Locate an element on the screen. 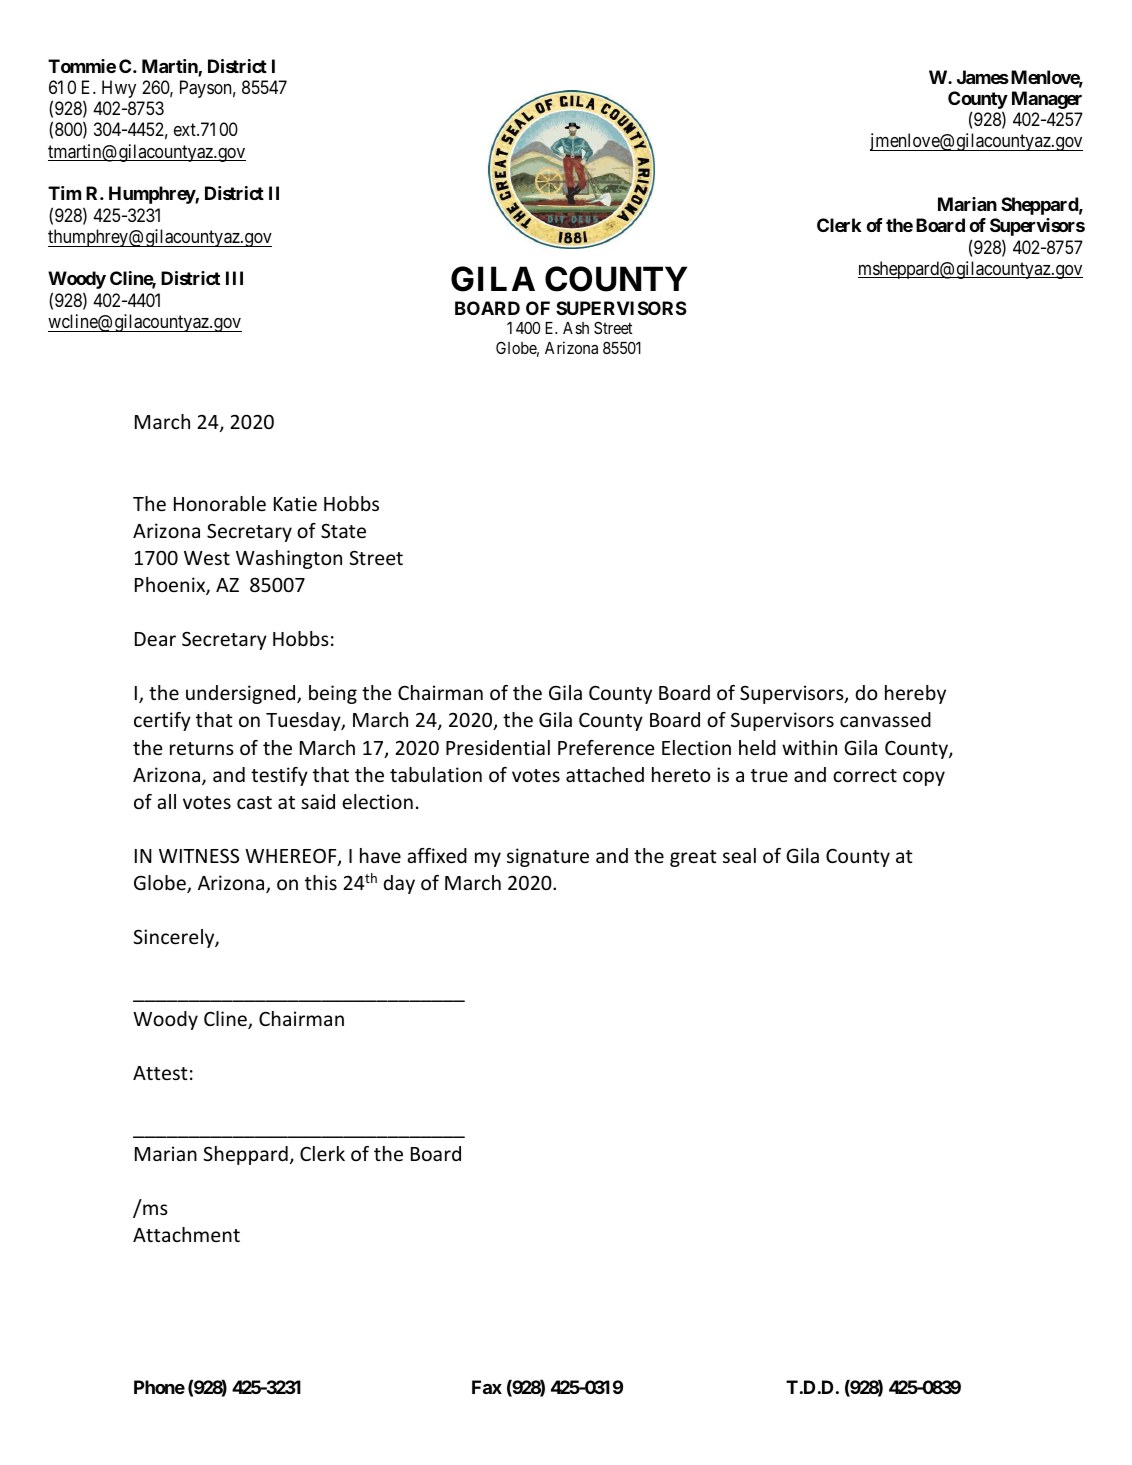 The height and width of the screenshot is (1465, 1132). Attachment is located at coordinates (186, 1234).
